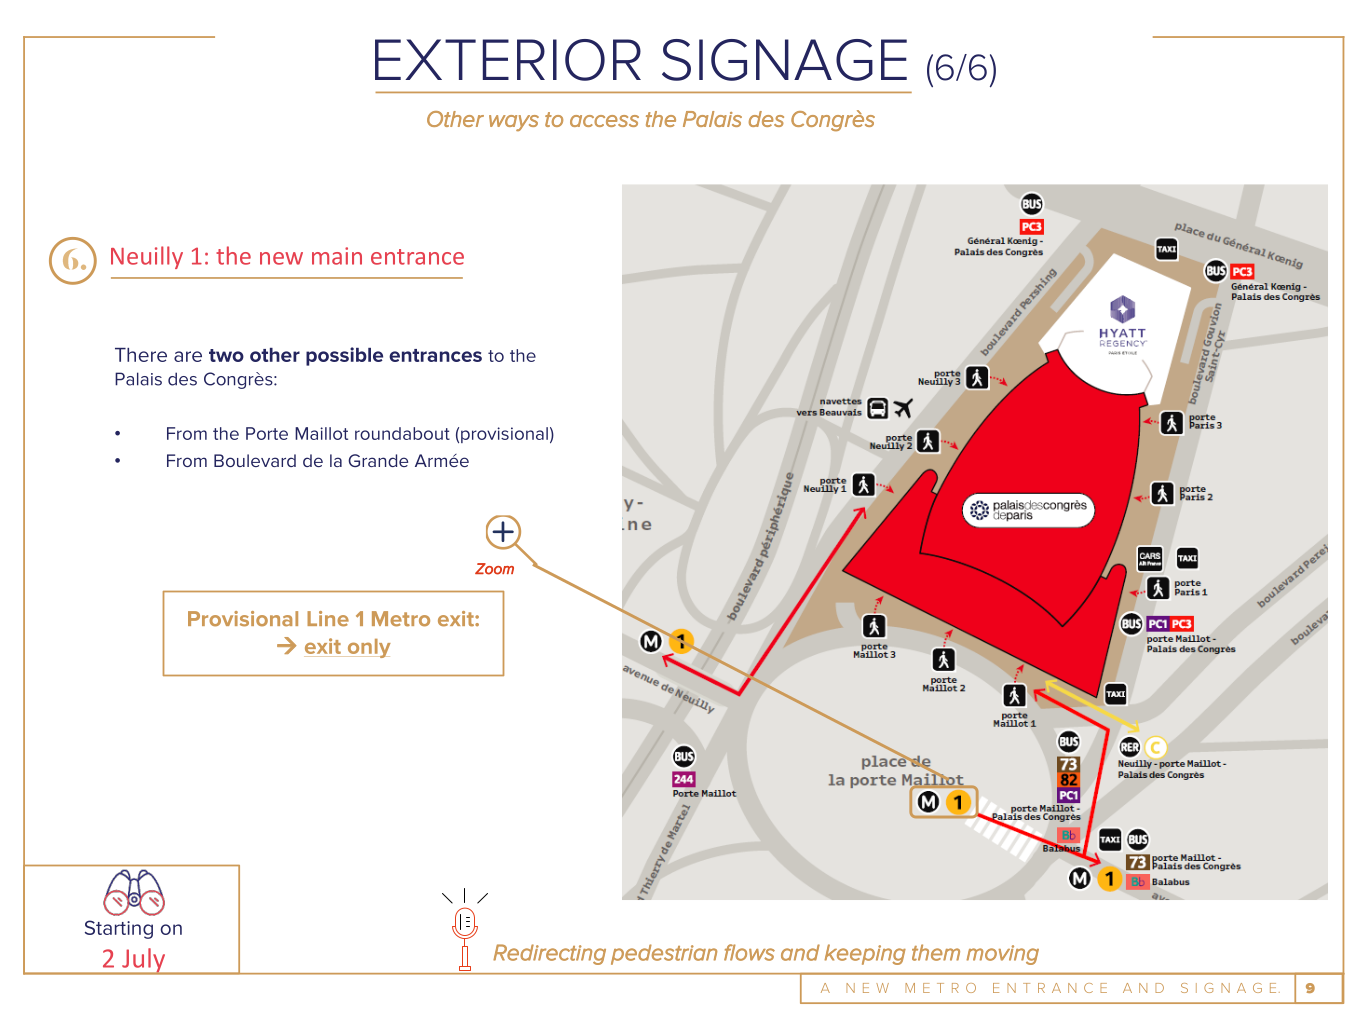 The height and width of the document is (1022, 1363). I want to click on access, so click(604, 121).
